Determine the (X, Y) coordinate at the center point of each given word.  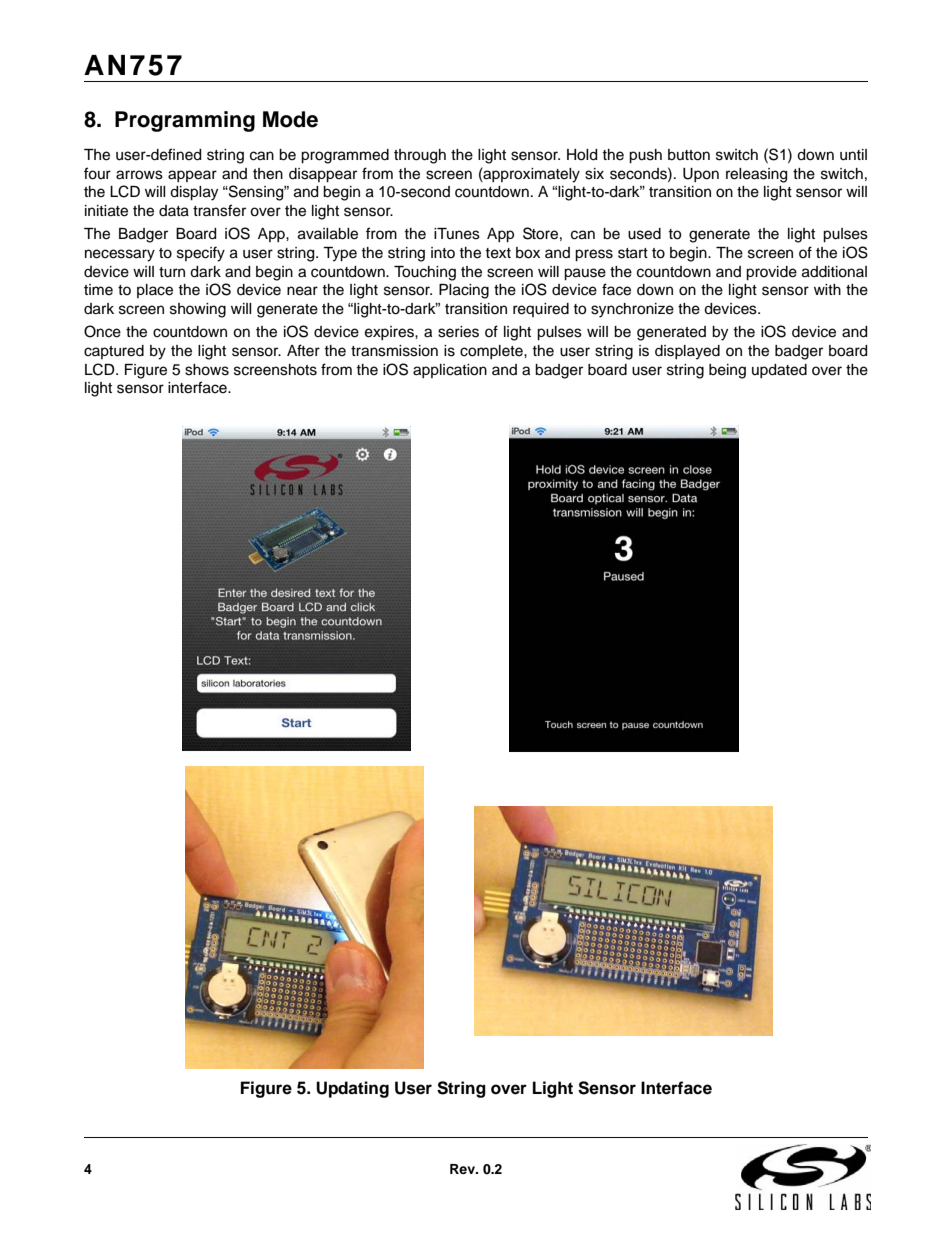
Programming (185, 121)
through (420, 156)
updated (779, 371)
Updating (352, 1089)
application (450, 371)
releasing (756, 175)
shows (207, 370)
